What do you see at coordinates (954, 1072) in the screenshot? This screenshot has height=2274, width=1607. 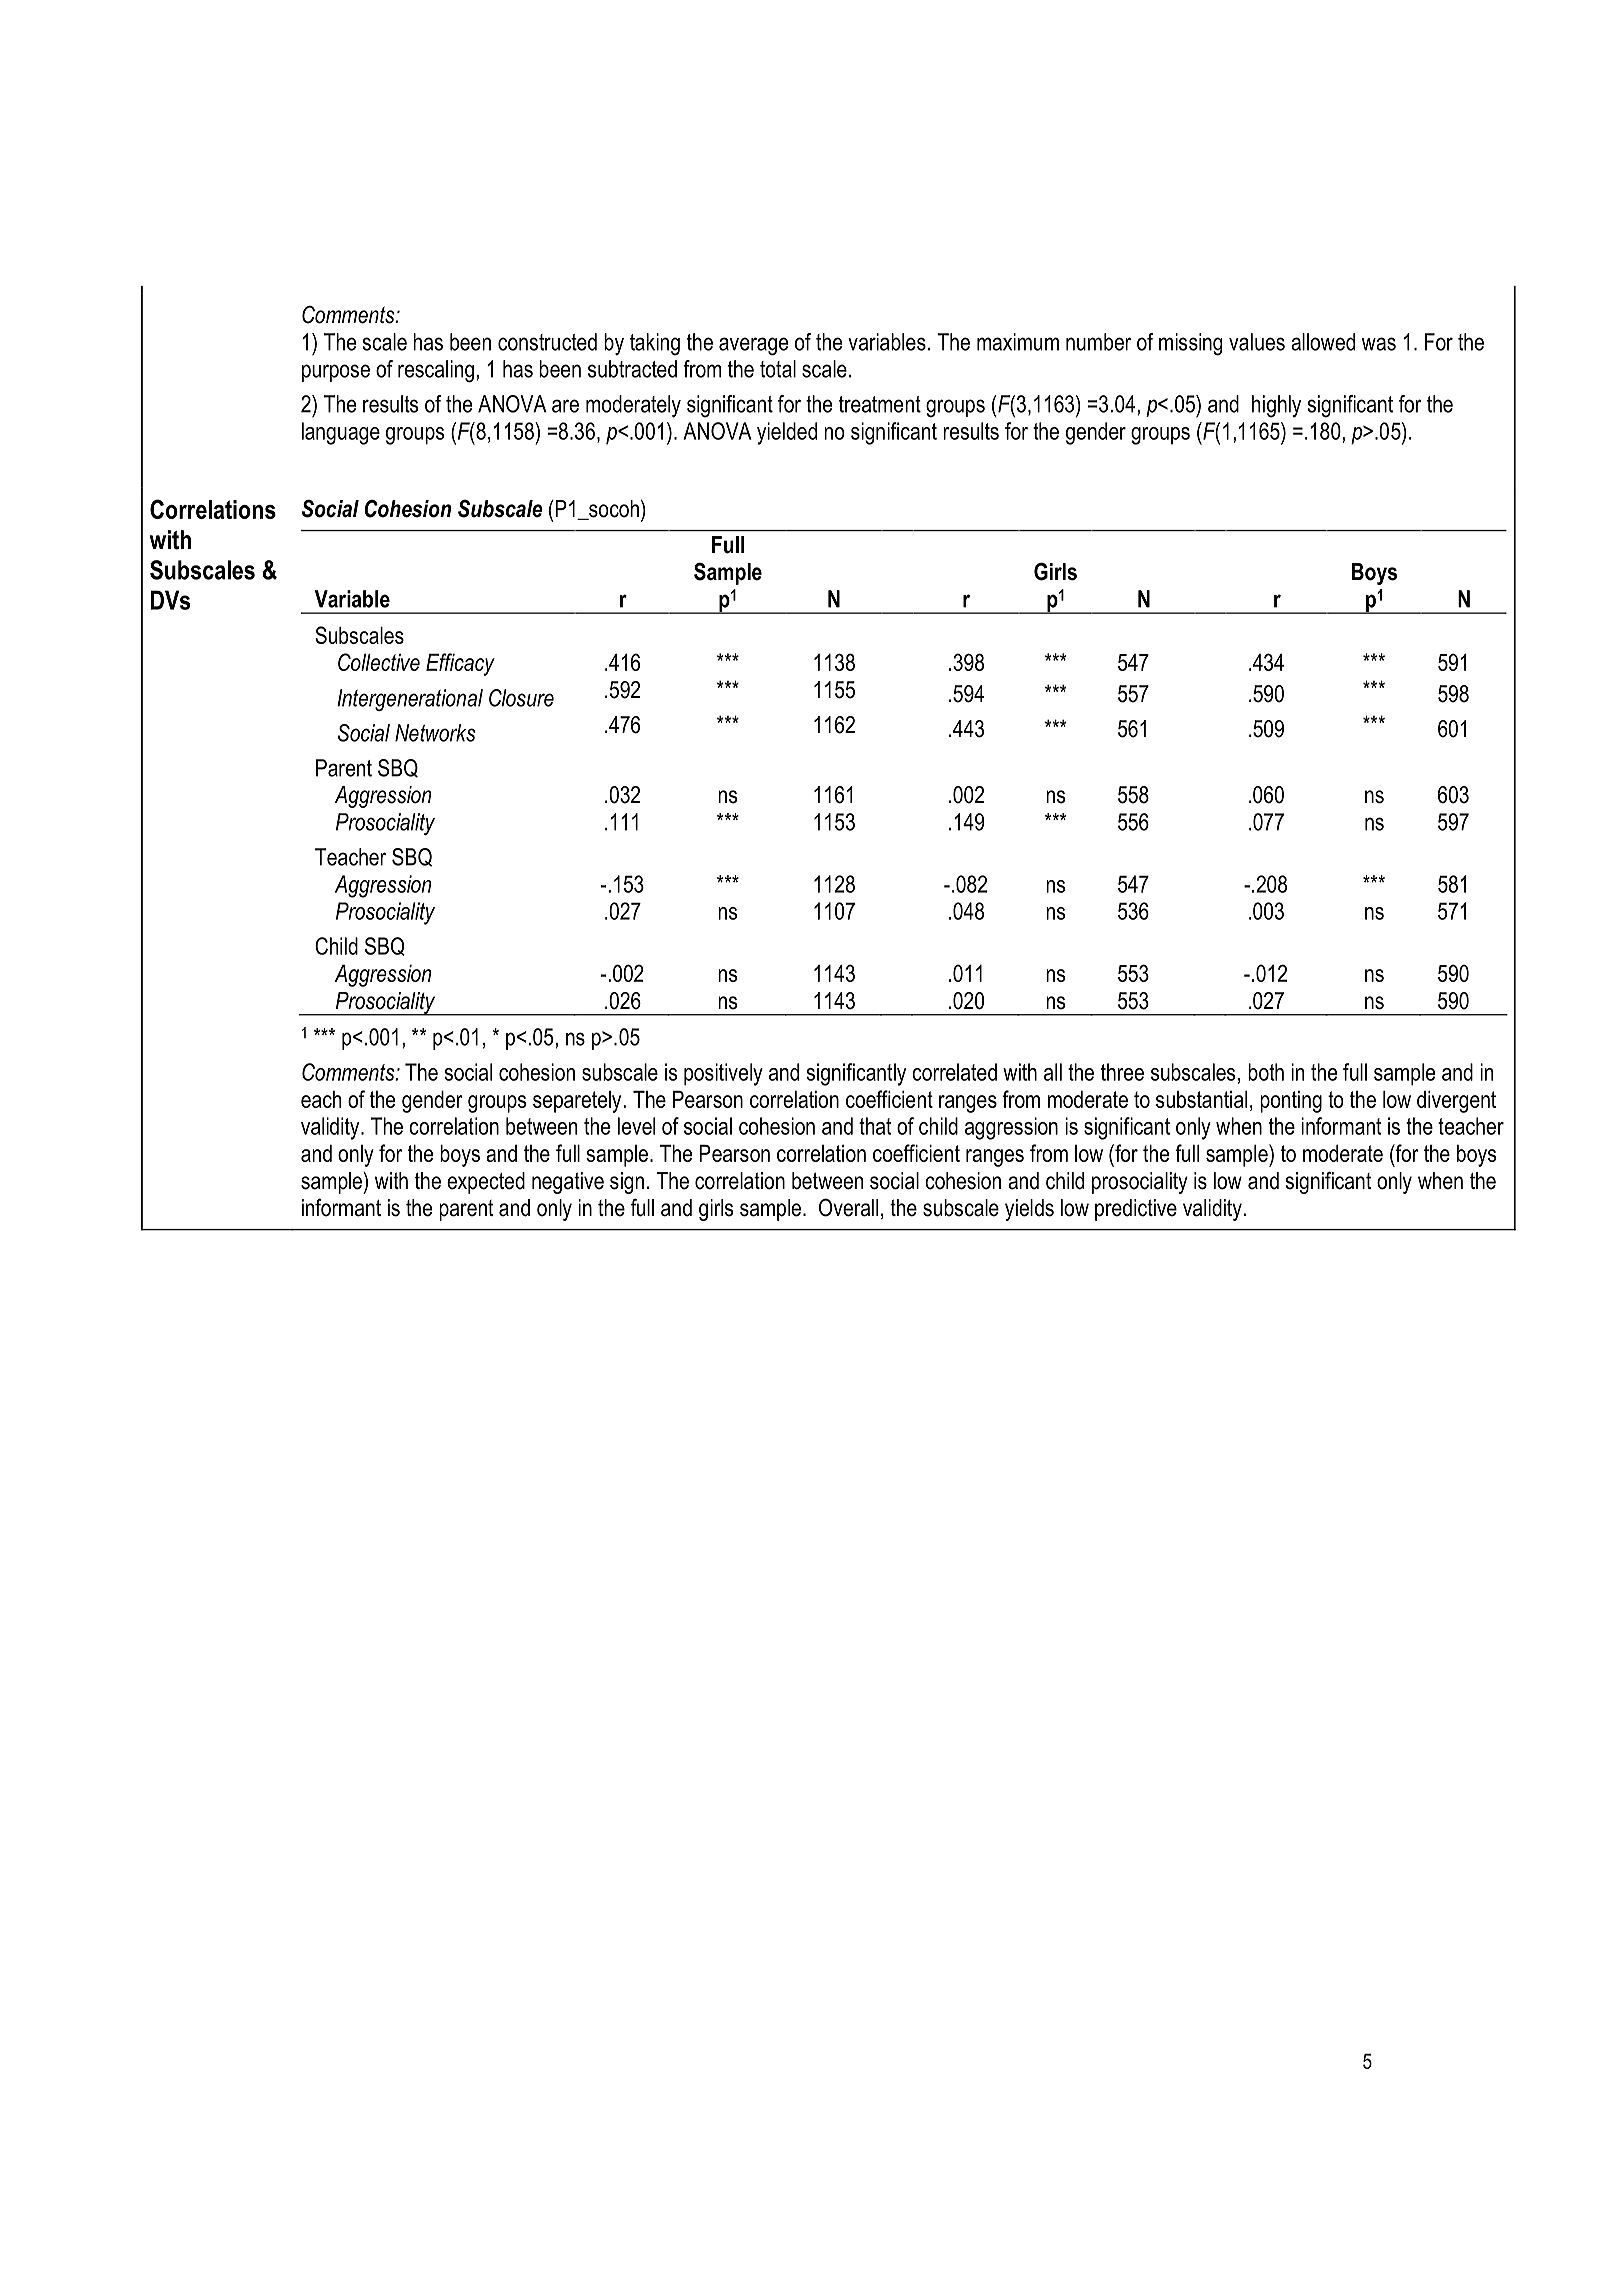 I see `correlated` at bounding box center [954, 1072].
